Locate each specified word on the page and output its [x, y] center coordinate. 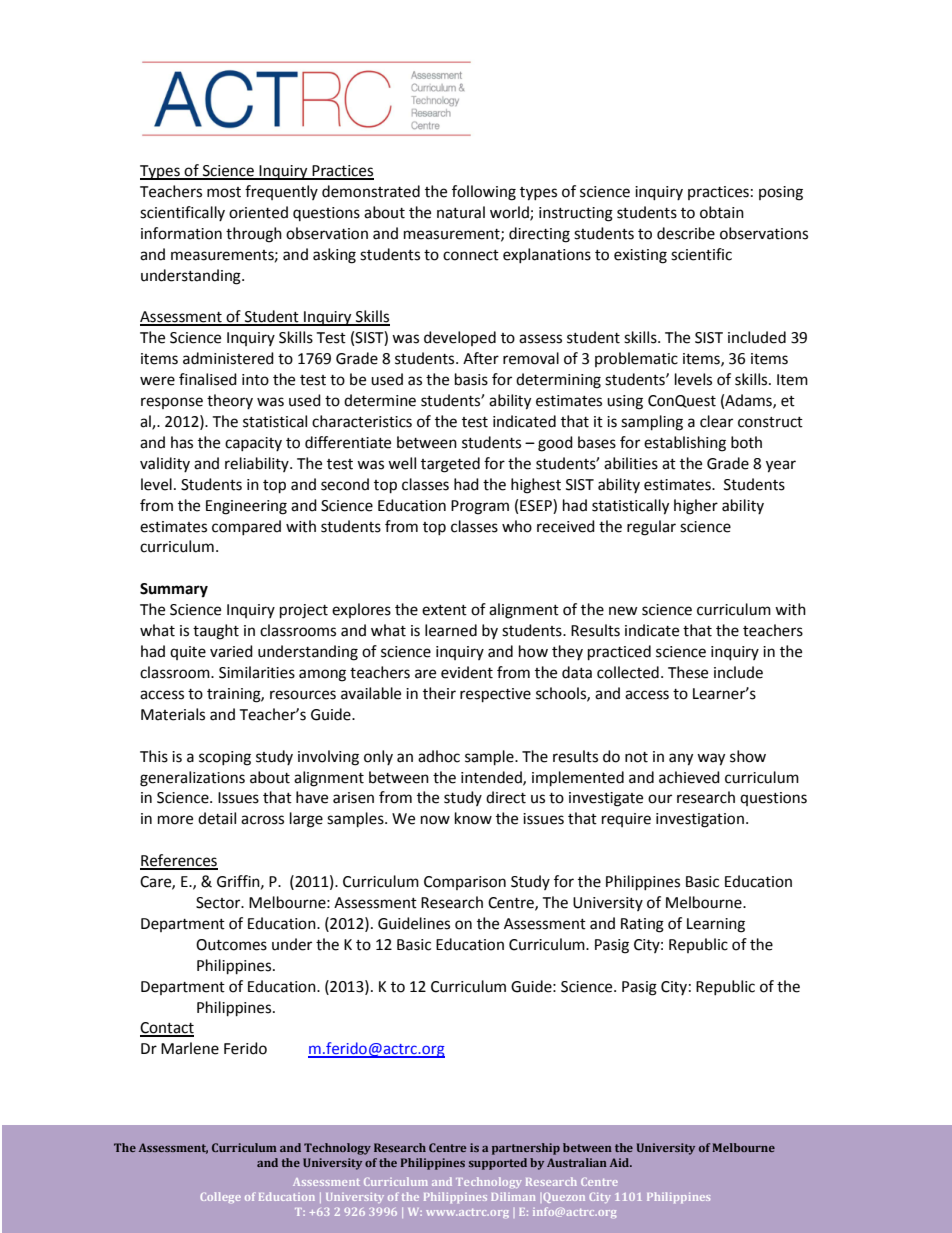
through [254, 235]
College [220, 1197]
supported [498, 1164]
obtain [722, 212]
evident [467, 672]
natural [461, 212]
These [688, 672]
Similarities [257, 672]
